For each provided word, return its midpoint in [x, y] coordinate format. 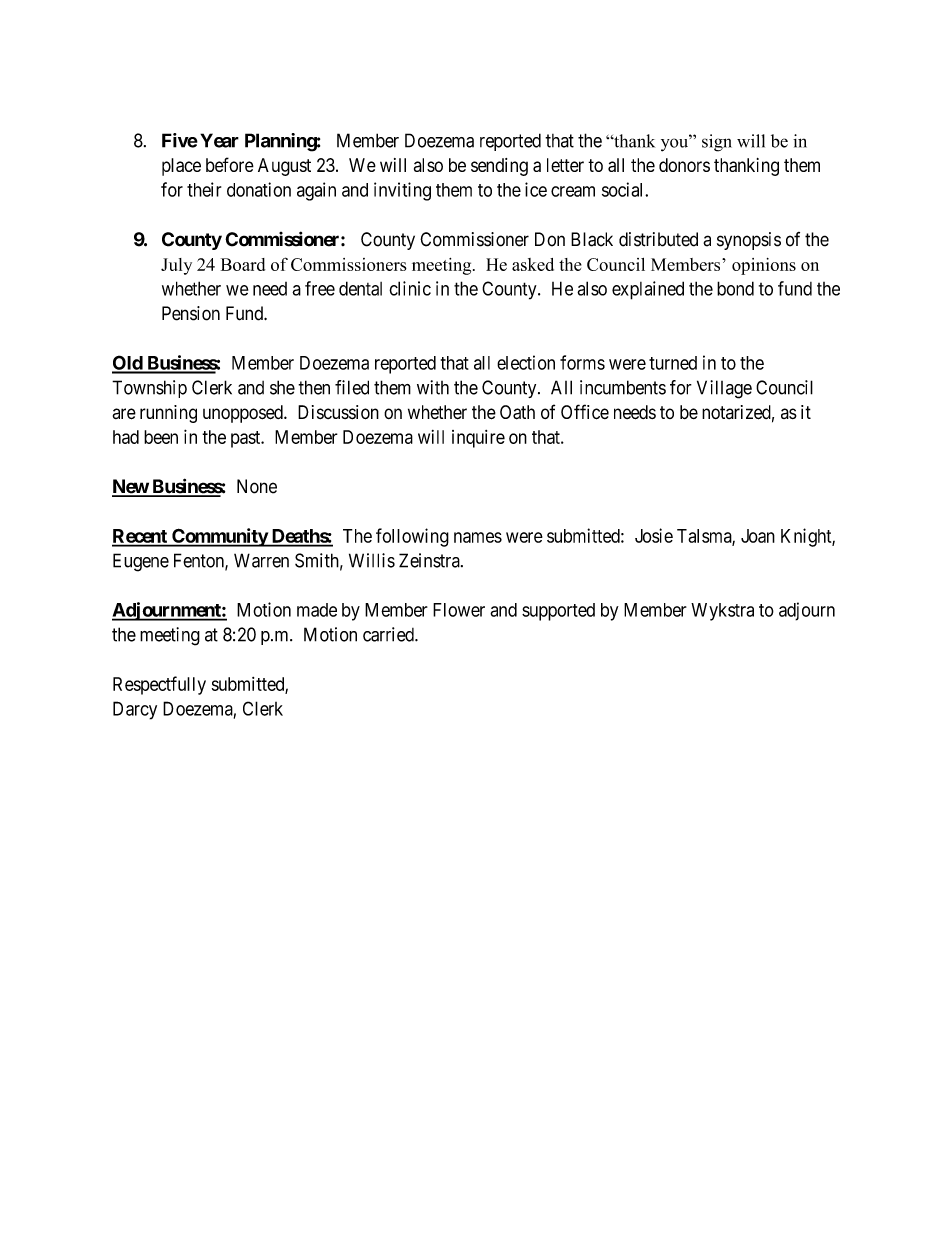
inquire [478, 439]
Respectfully [159, 685]
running [168, 414]
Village [724, 389]
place [181, 167]
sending [499, 167]
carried [389, 634]
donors [684, 165]
